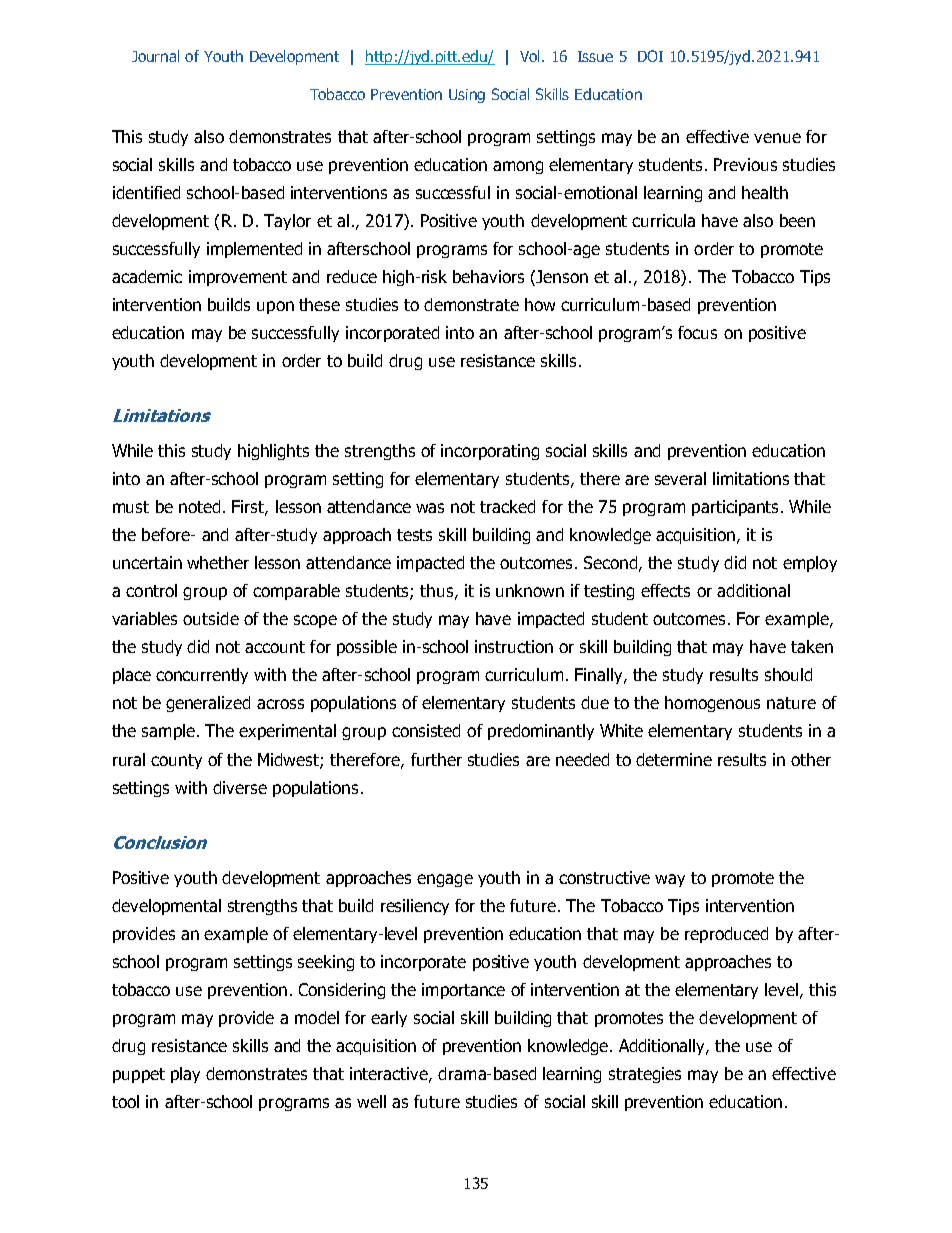  Describe the element at coordinates (176, 761) in the screenshot. I see `county` at that location.
